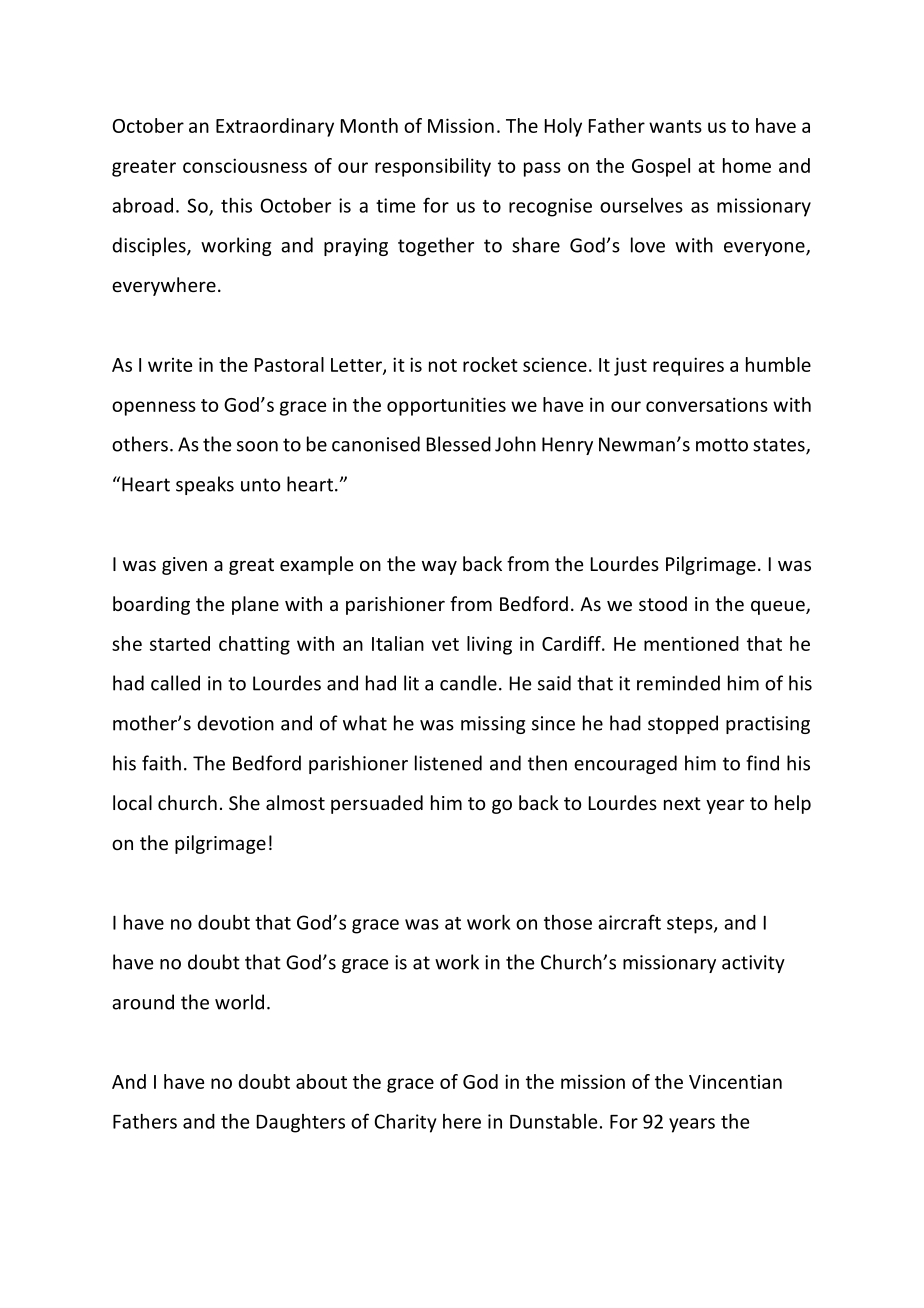  Describe the element at coordinates (161, 763) in the screenshot. I see `faith` at that location.
